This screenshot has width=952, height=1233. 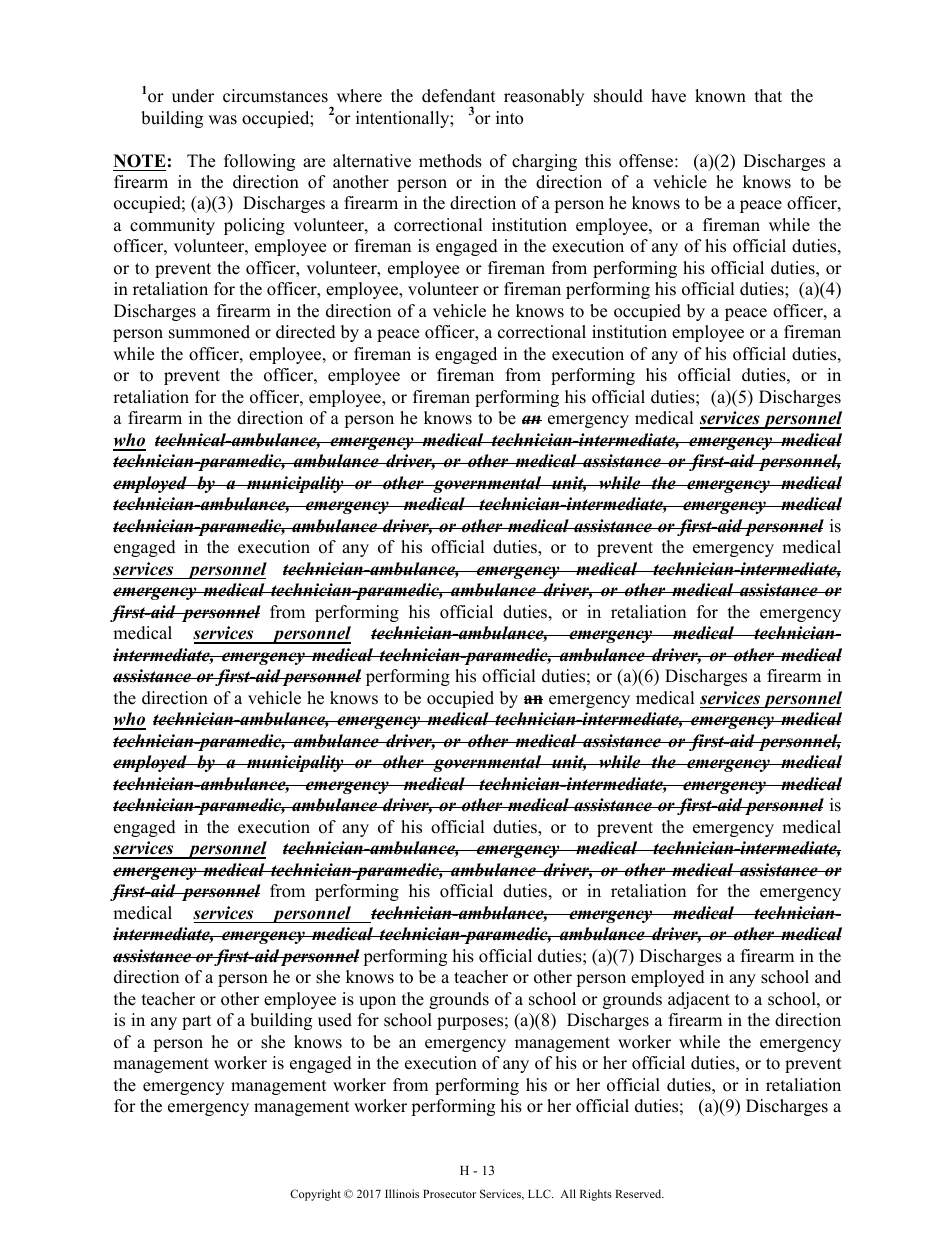 I want to click on this, so click(x=598, y=161).
